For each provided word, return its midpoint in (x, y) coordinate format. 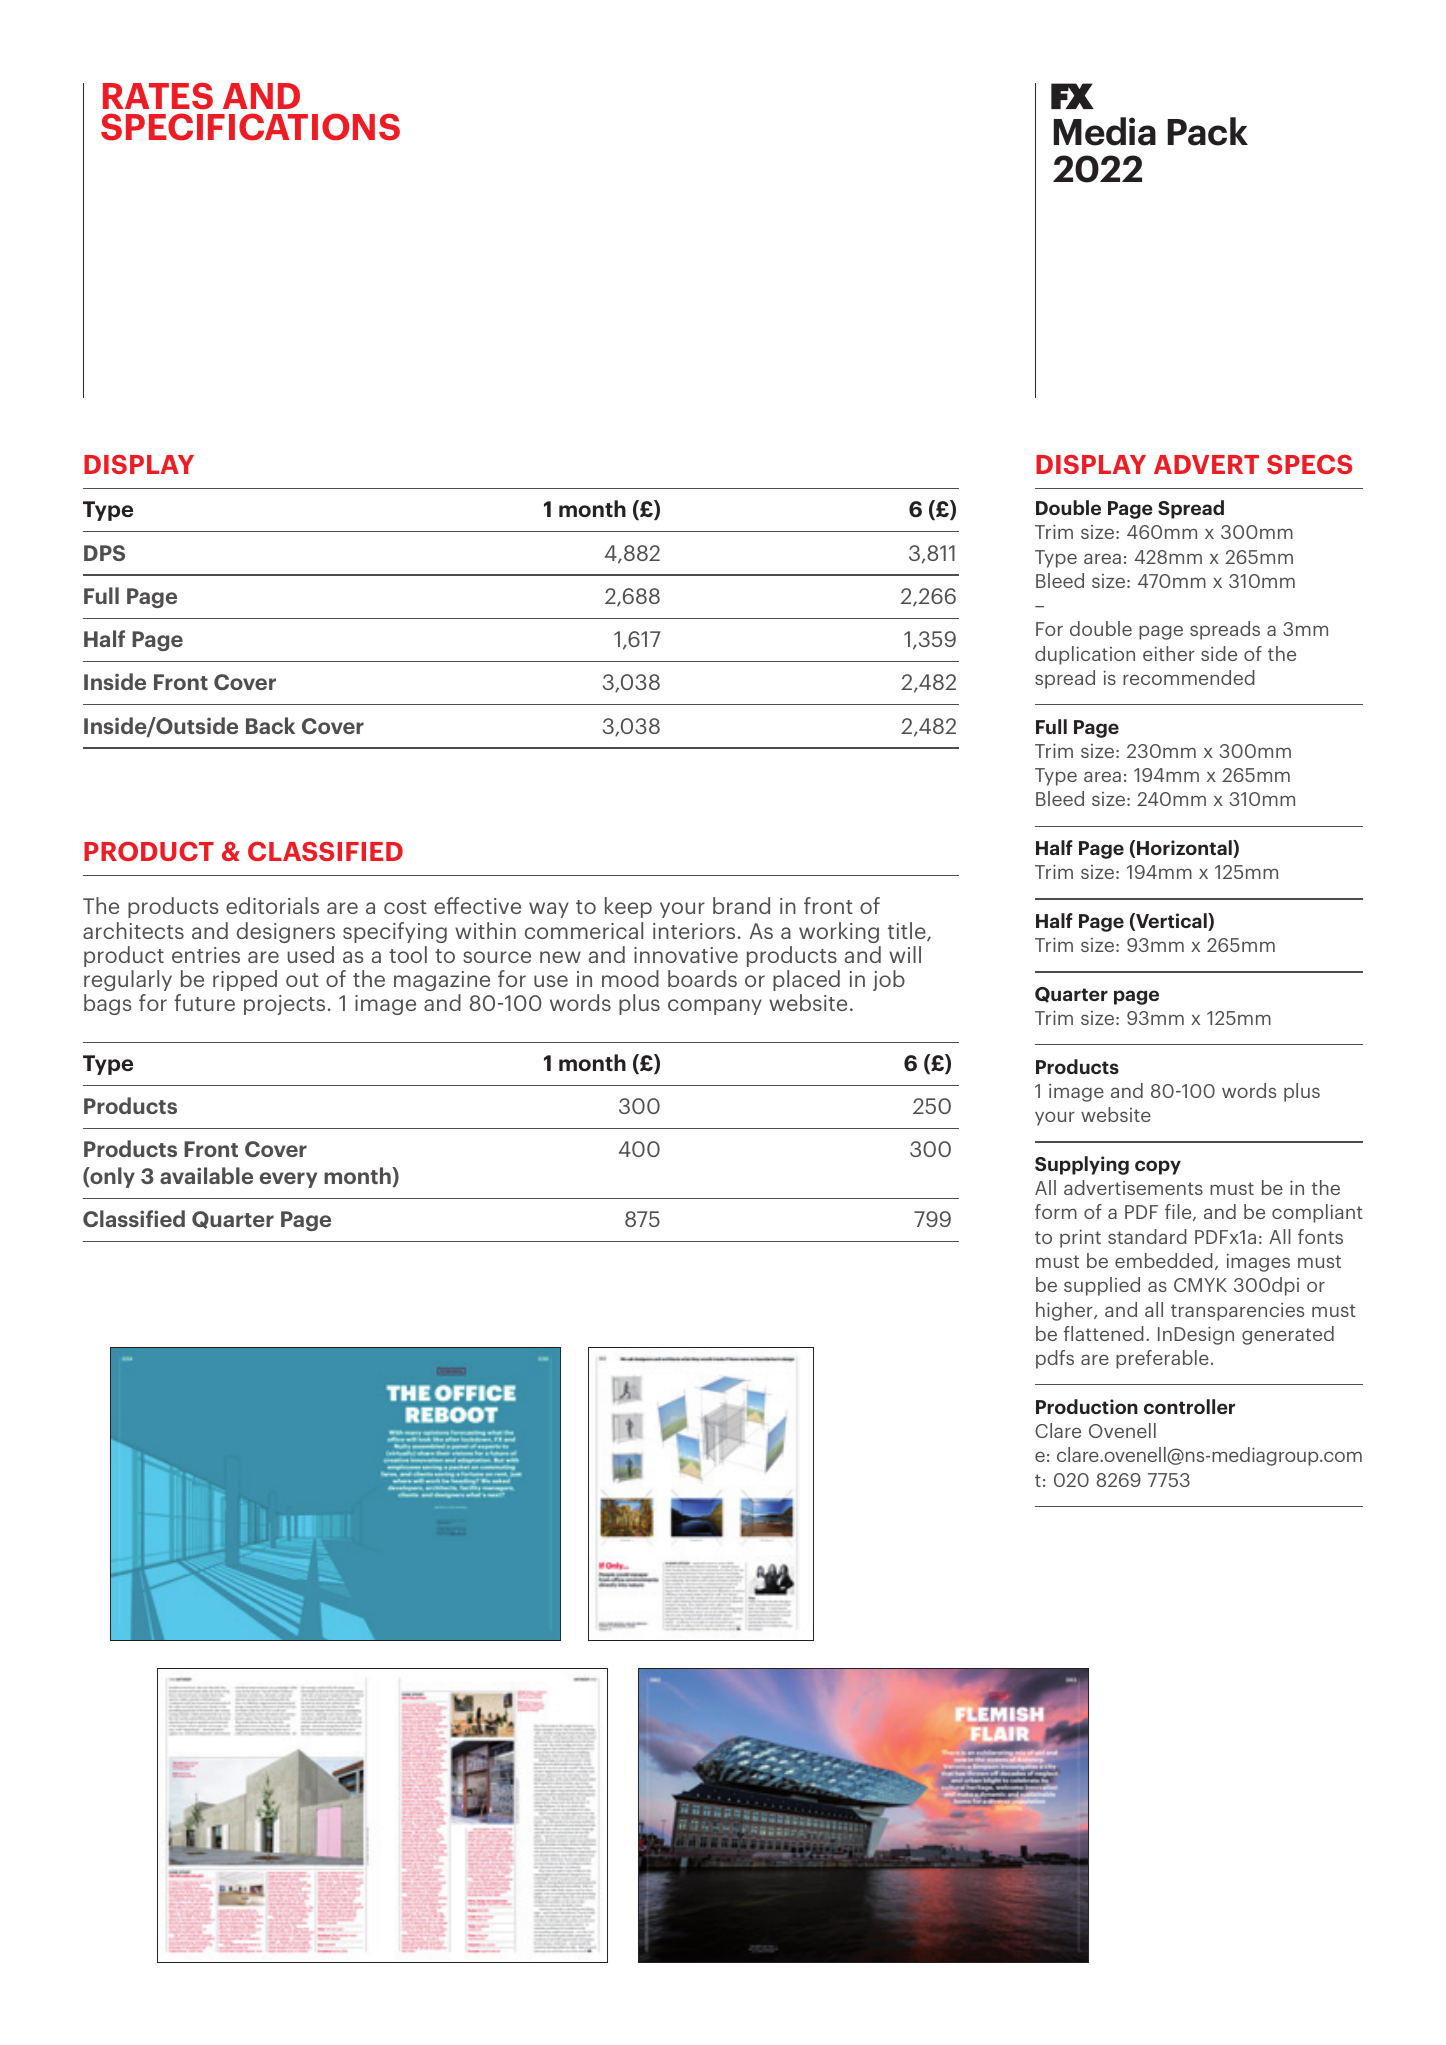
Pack (1208, 131)
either (1169, 653)
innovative (686, 955)
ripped (245, 980)
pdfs (1055, 1359)
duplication (1085, 655)
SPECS (1309, 464)
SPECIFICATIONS (250, 127)
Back (270, 725)
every (288, 1180)
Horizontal (1185, 849)
